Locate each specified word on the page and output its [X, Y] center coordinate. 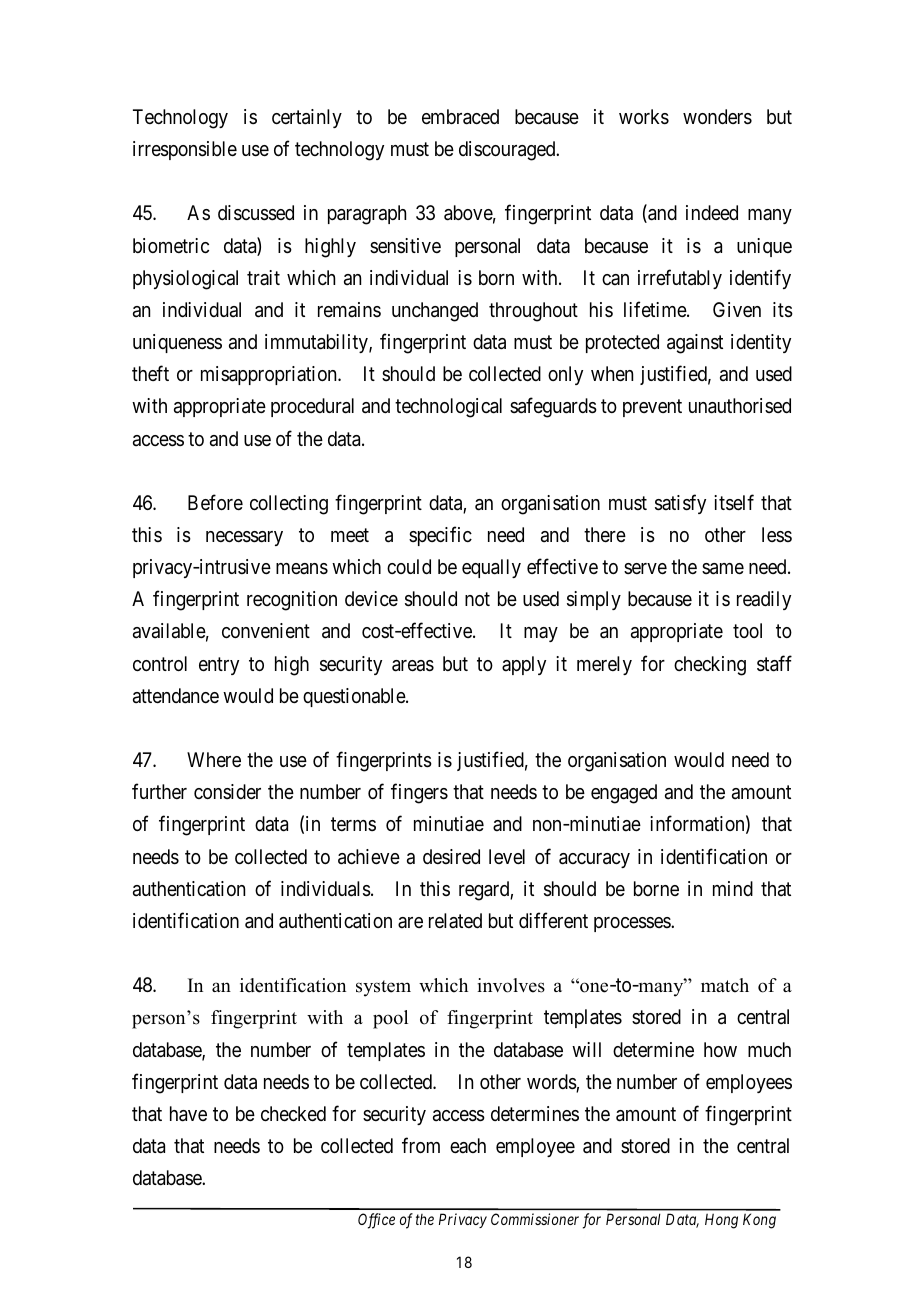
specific [440, 536]
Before [215, 502]
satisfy [680, 504]
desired [451, 856]
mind [733, 888]
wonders [717, 117]
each [468, 1145]
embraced [460, 117]
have [188, 1114]
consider [227, 792]
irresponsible [185, 150]
